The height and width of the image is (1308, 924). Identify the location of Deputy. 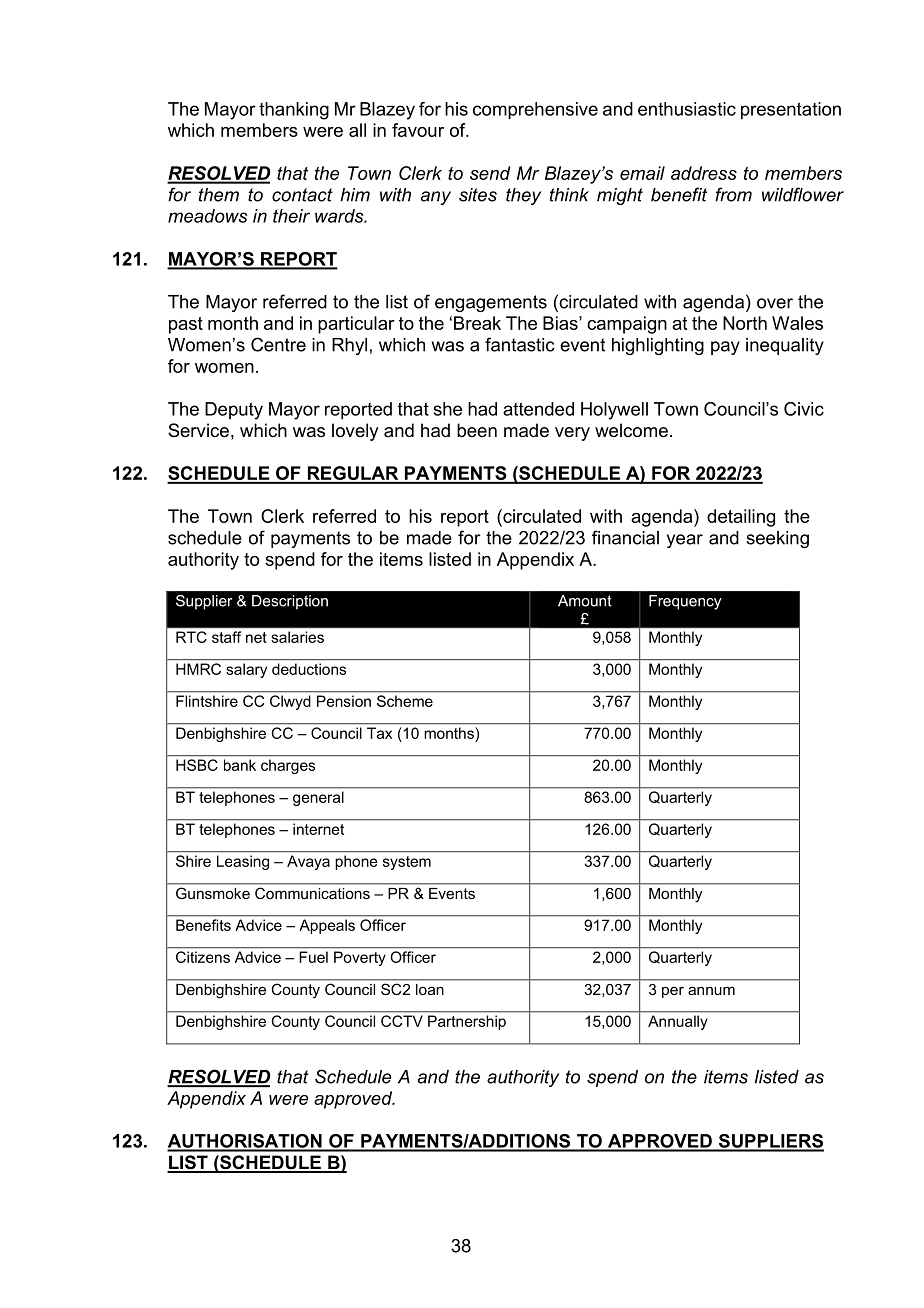
(234, 411).
